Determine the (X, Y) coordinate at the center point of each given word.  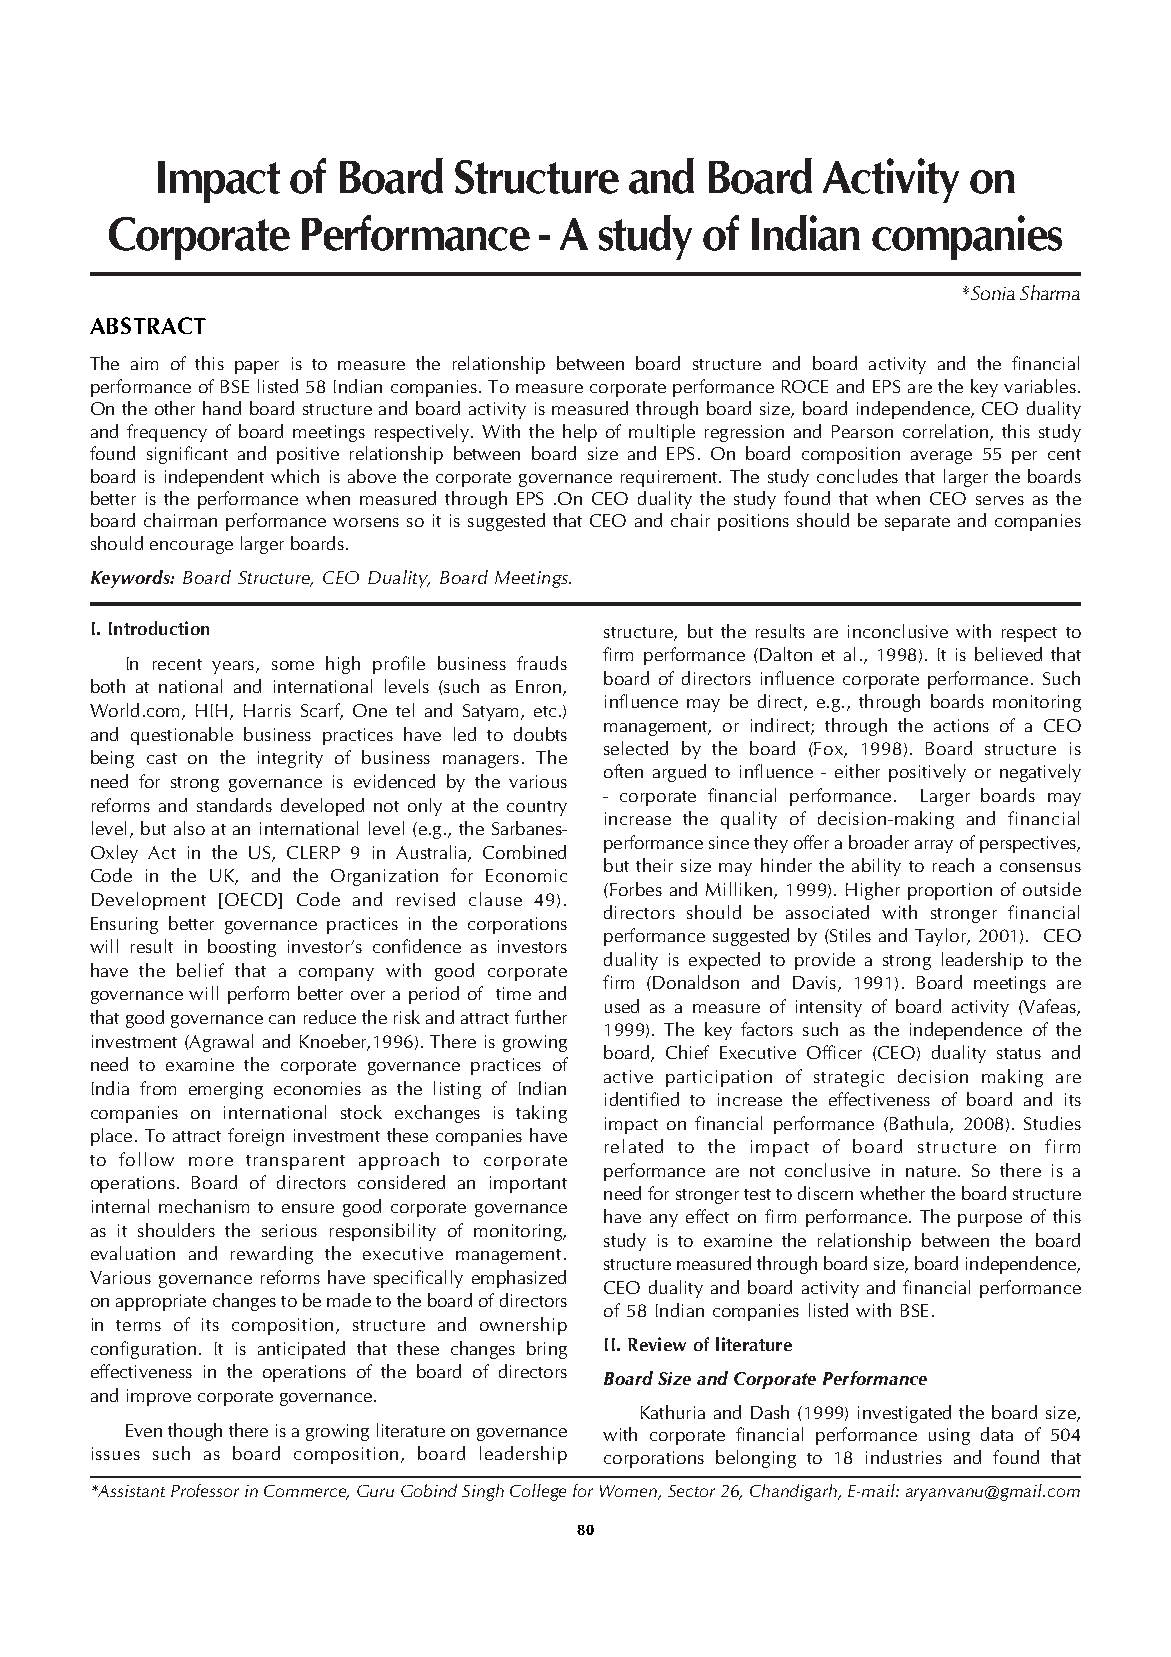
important (528, 1184)
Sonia (993, 293)
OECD (250, 901)
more (211, 1161)
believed (1008, 654)
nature (931, 1171)
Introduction (159, 628)
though (195, 1432)
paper (257, 367)
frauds (542, 663)
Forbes (634, 889)
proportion (950, 891)
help (580, 433)
